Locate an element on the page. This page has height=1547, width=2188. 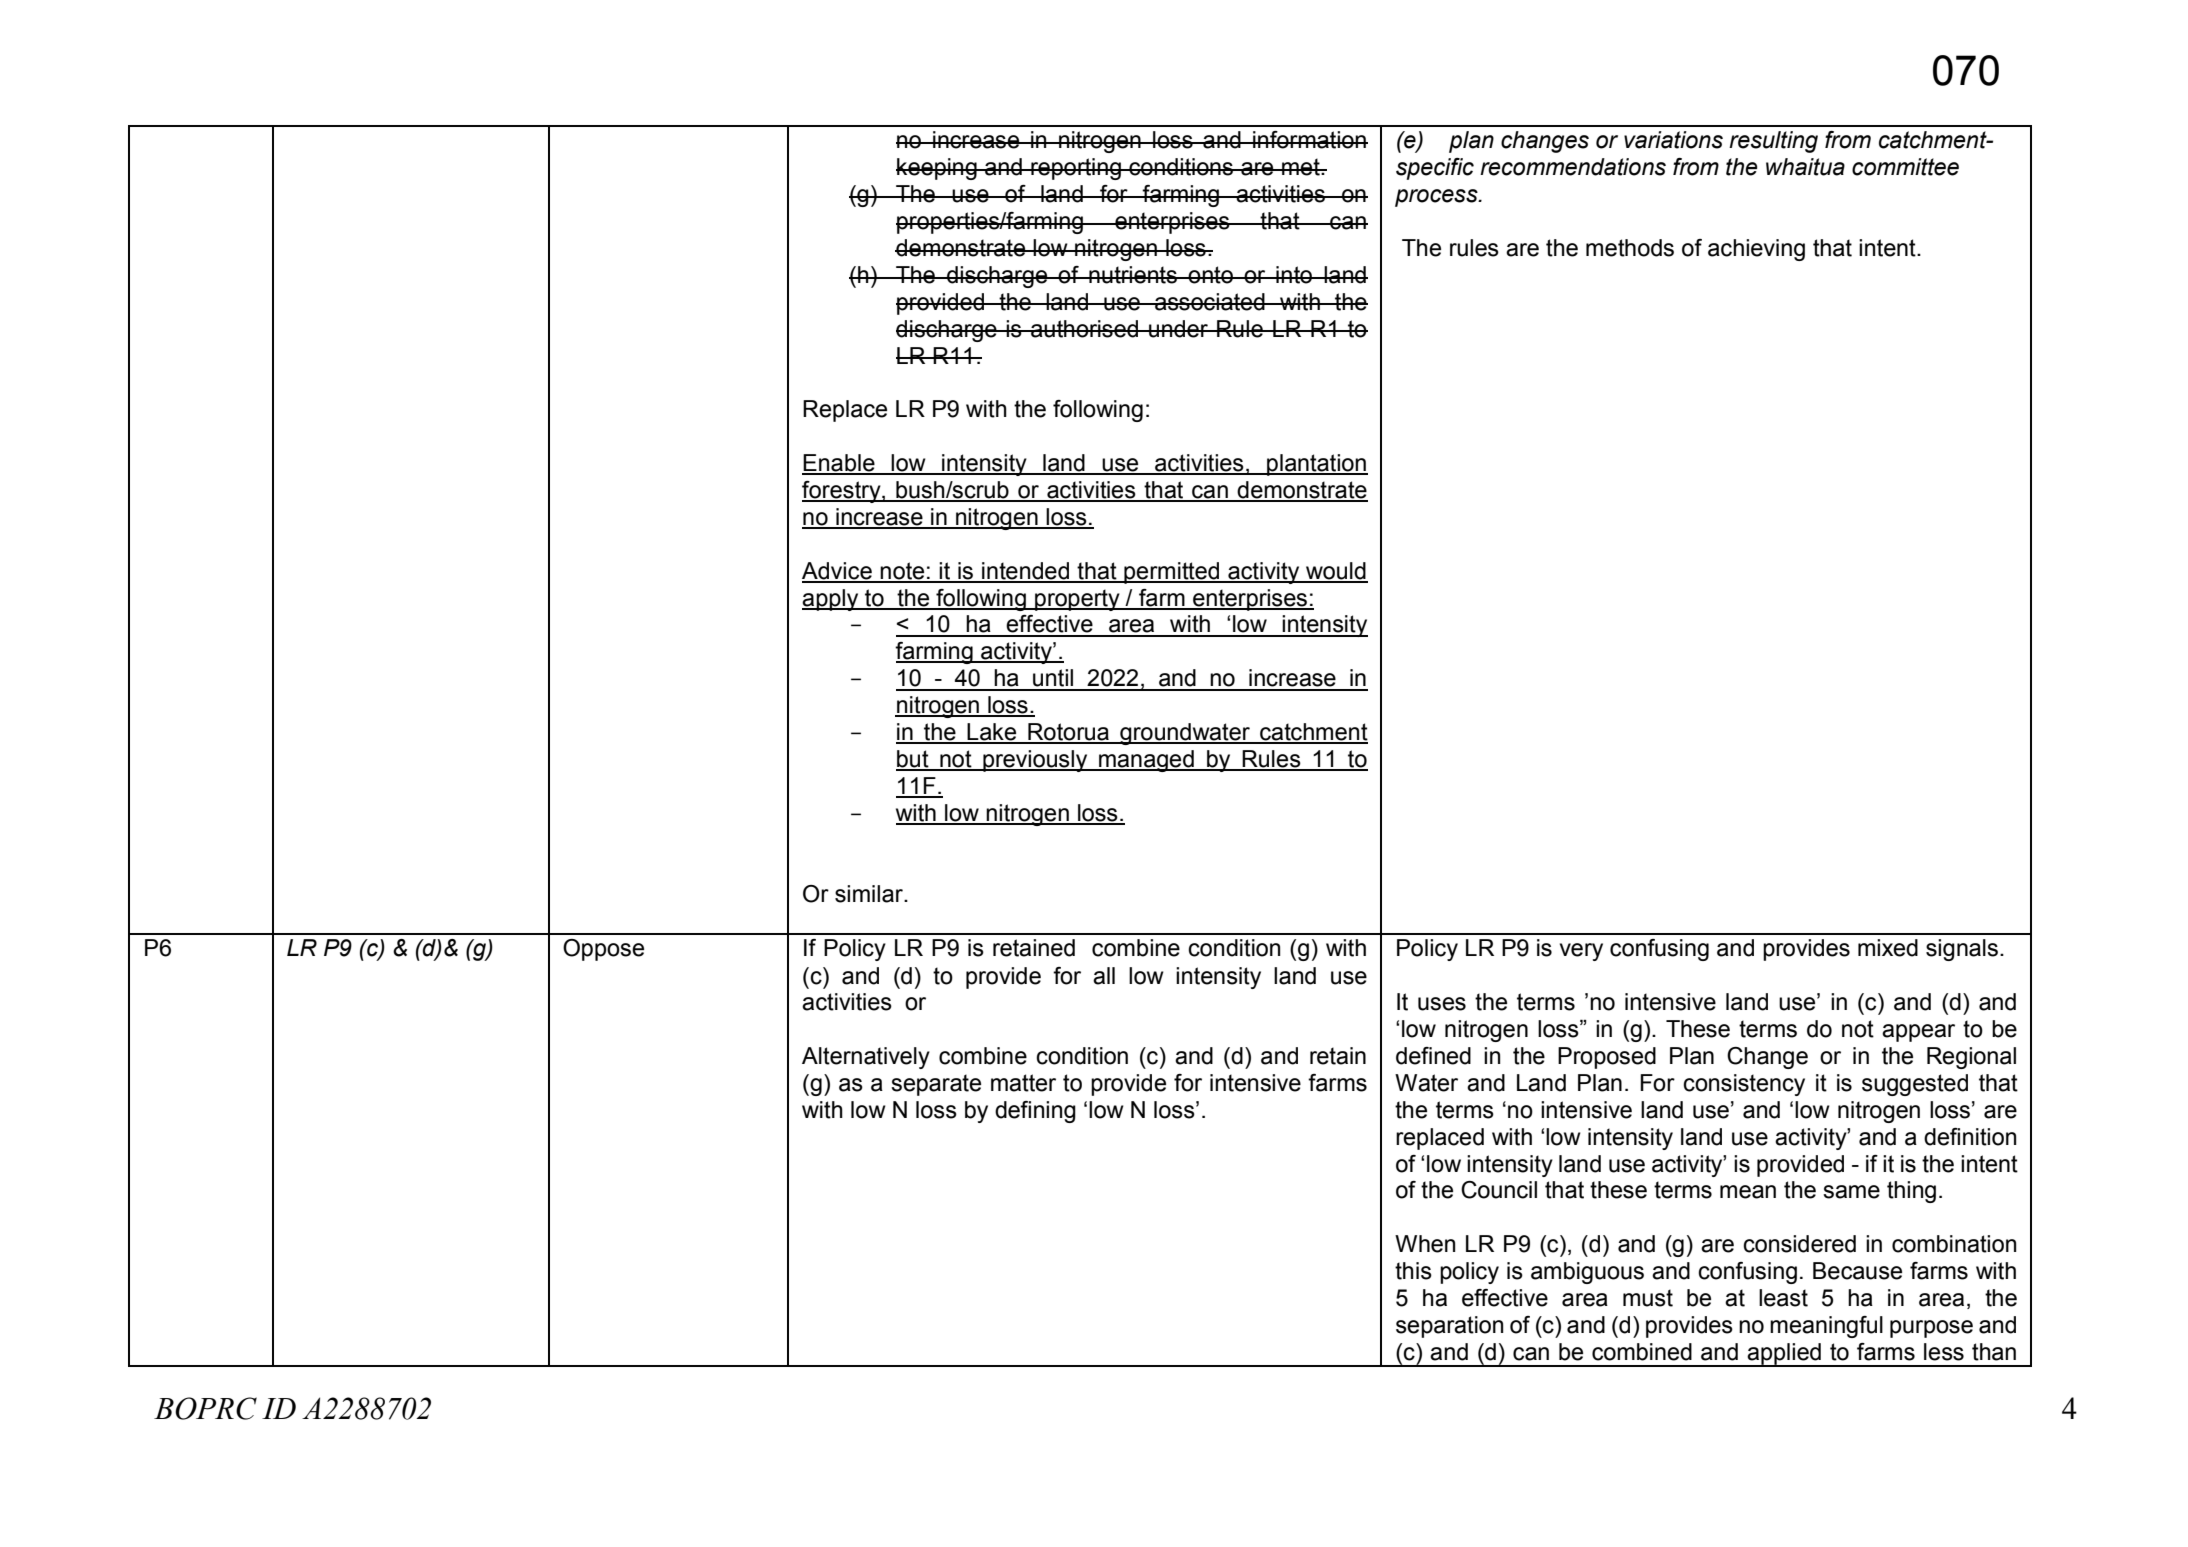
information is located at coordinates (1309, 140).
